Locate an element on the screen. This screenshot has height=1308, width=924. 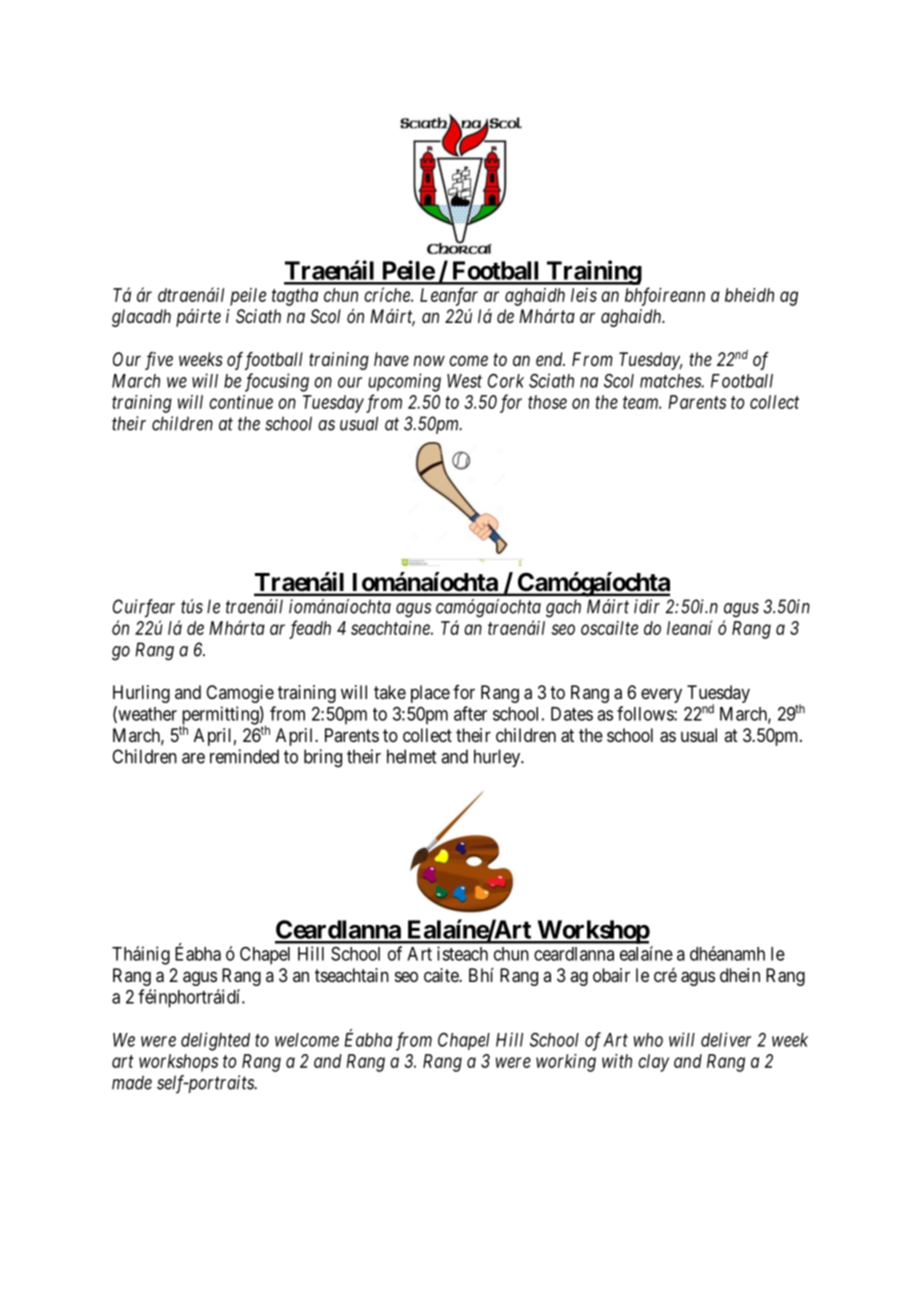
hurley is located at coordinates (498, 758).
